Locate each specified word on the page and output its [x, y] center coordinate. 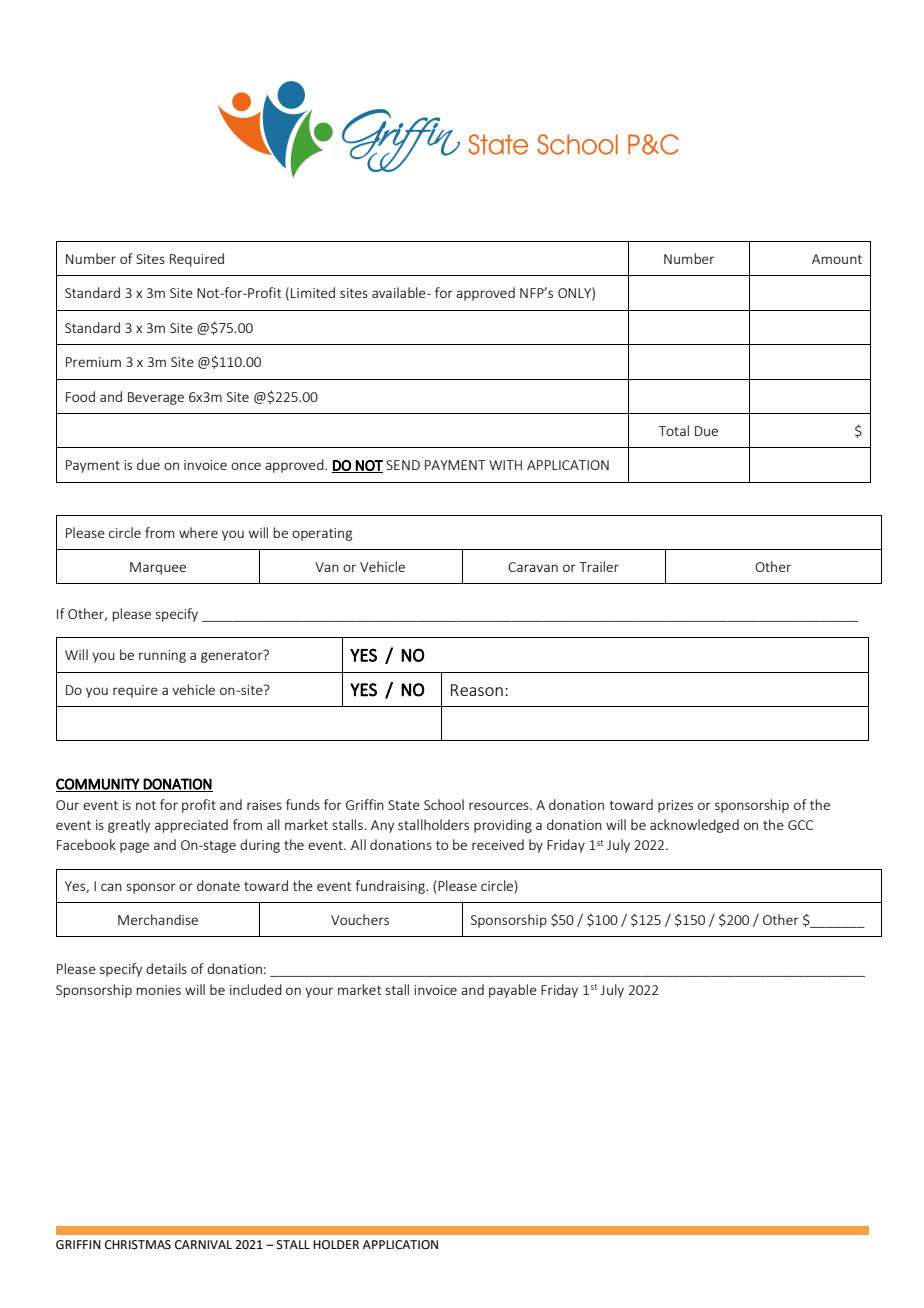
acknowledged [694, 826]
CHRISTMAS [138, 1245]
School [444, 804]
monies [158, 990]
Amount [837, 259]
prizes [675, 806]
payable [513, 991]
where [198, 532]
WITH [505, 465]
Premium [93, 362]
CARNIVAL [203, 1245]
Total [674, 430]
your [319, 992]
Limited [313, 292]
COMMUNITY [98, 785]
